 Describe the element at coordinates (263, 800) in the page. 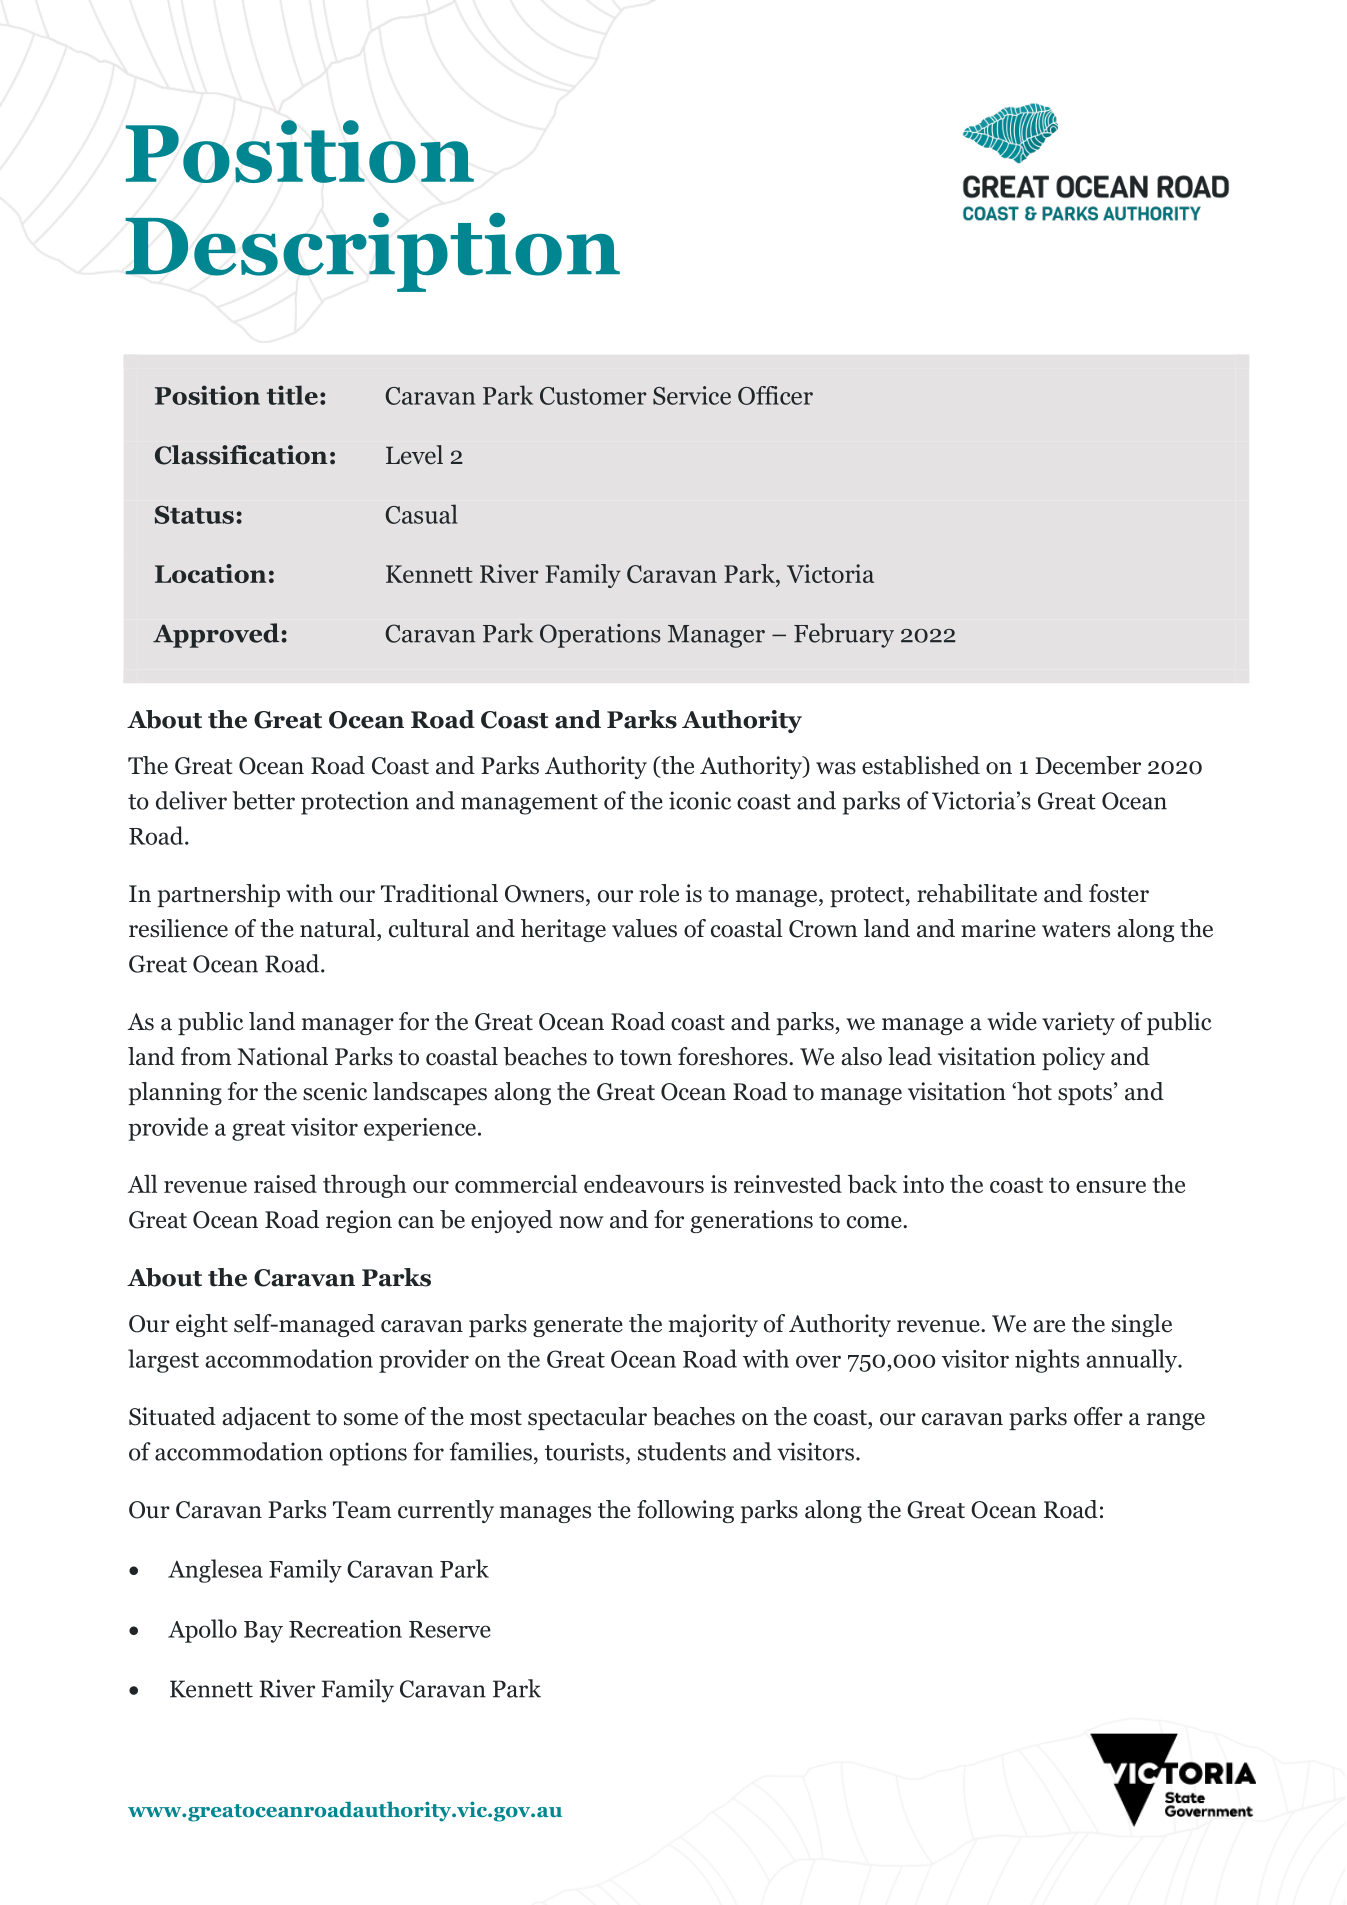

I see `better` at that location.
